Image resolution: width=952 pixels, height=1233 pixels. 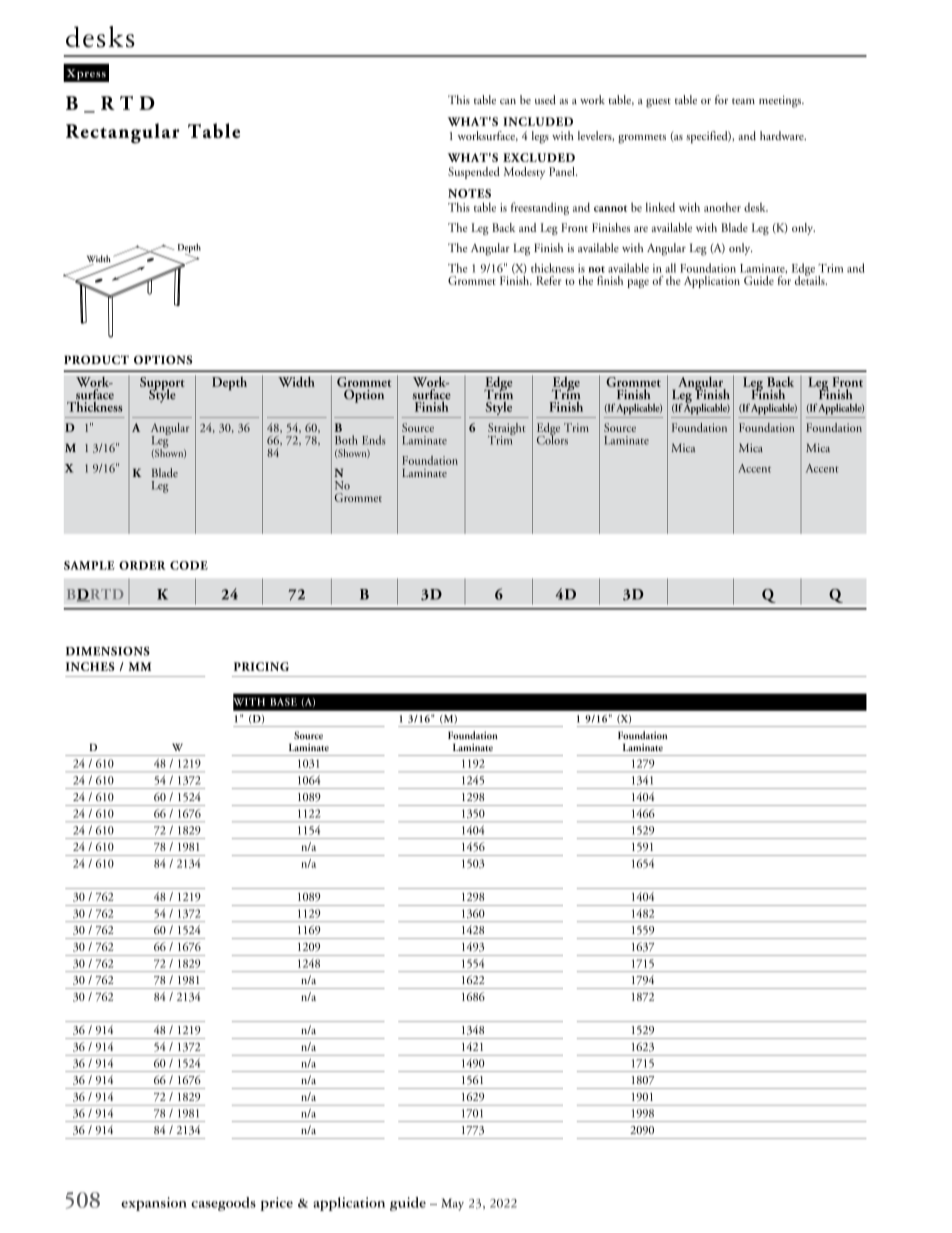 I want to click on BASE, so click(x=283, y=702).
